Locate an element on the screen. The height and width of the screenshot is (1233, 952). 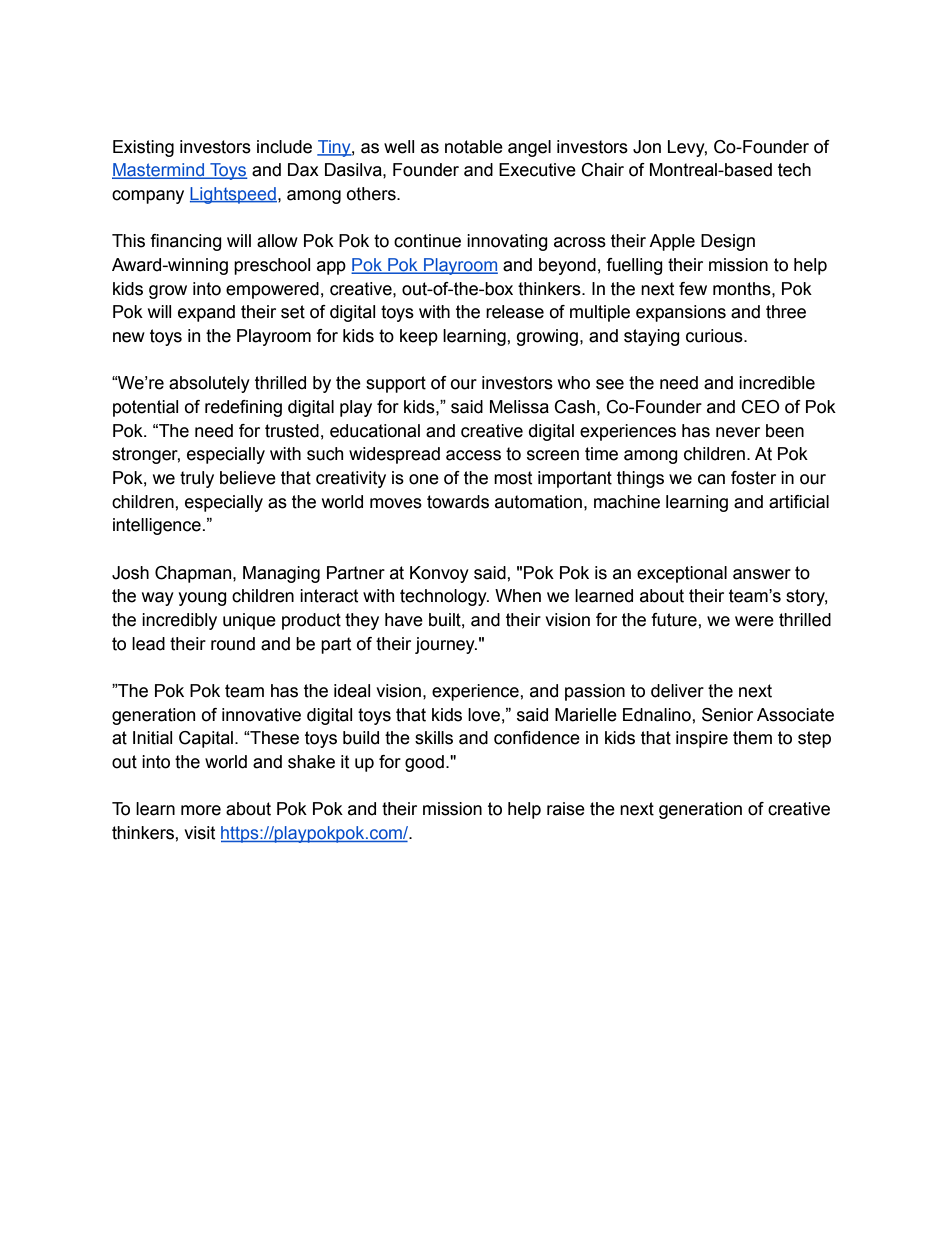
can is located at coordinates (711, 479).
